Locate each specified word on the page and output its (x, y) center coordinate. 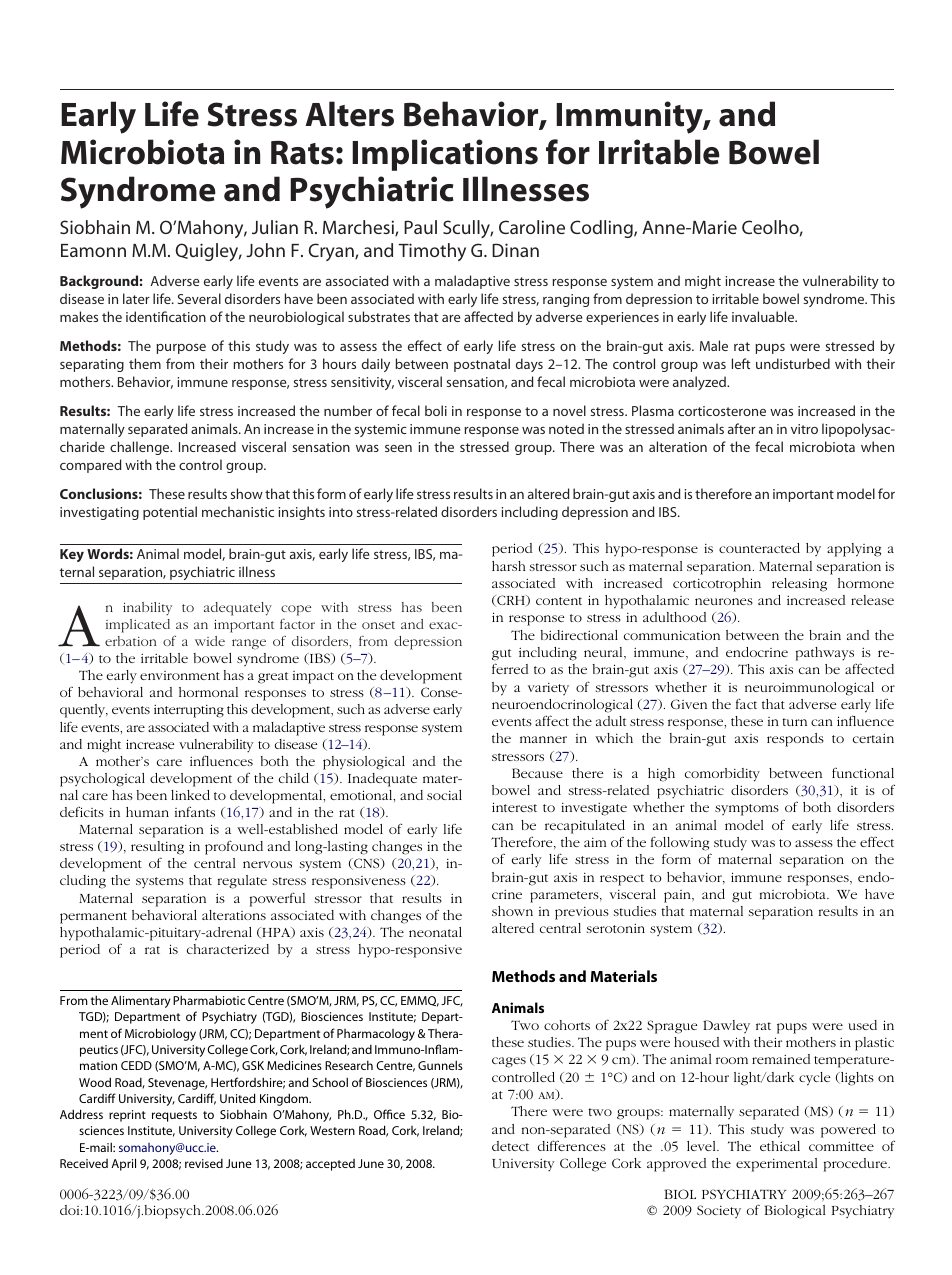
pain (678, 896)
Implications (445, 155)
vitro (804, 429)
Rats (302, 153)
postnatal (482, 365)
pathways (825, 654)
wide (210, 641)
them (145, 363)
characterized (228, 949)
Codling (602, 229)
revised (204, 1163)
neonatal (435, 932)
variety (548, 689)
